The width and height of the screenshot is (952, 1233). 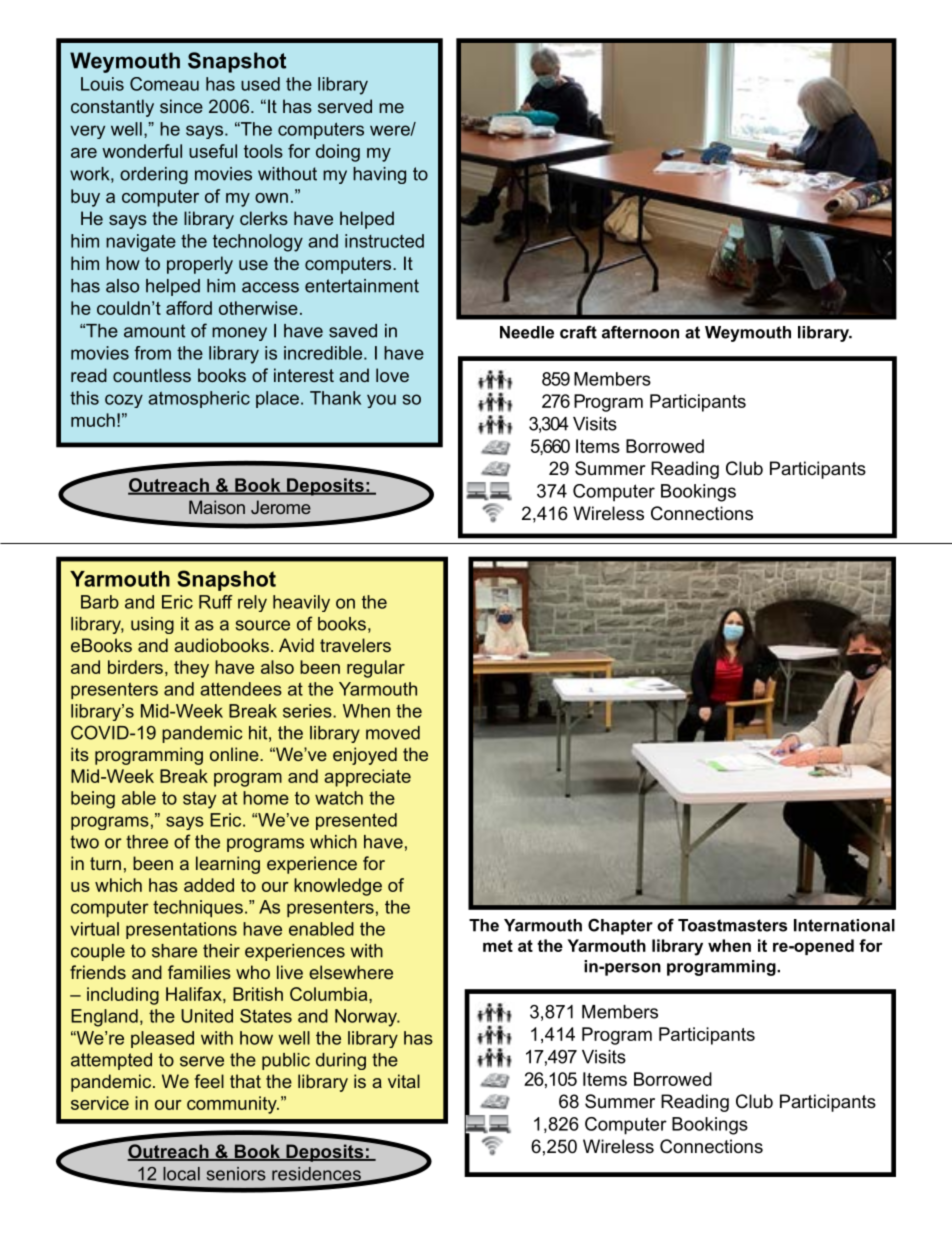 I want to click on regular, so click(x=376, y=669).
